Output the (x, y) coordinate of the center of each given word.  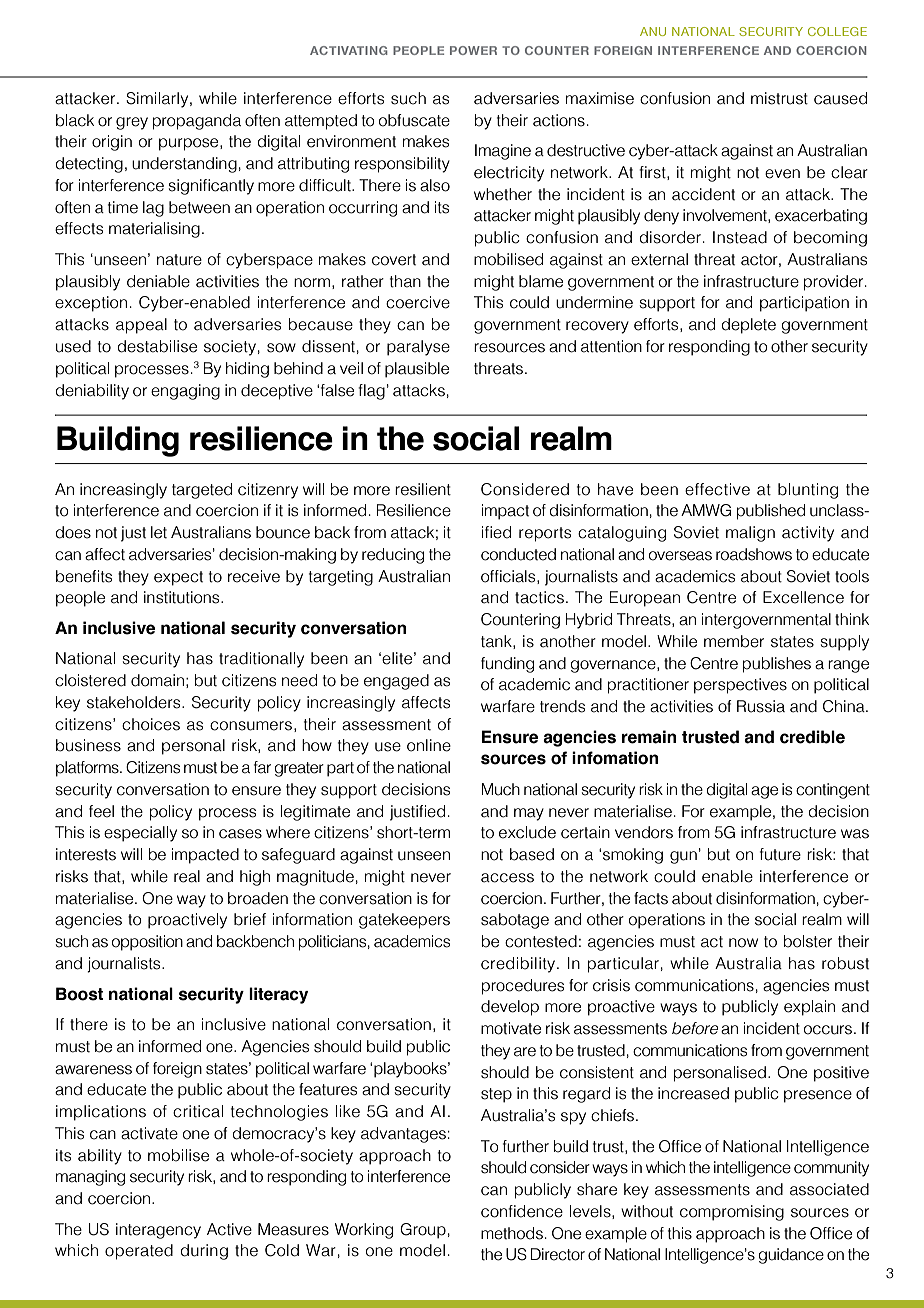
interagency (158, 1231)
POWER (473, 50)
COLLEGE (837, 31)
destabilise (157, 346)
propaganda (197, 122)
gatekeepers (404, 921)
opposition (147, 943)
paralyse (418, 348)
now (743, 943)
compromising (732, 1213)
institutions (183, 597)
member (734, 641)
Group (423, 1231)
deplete (748, 326)
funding (507, 665)
